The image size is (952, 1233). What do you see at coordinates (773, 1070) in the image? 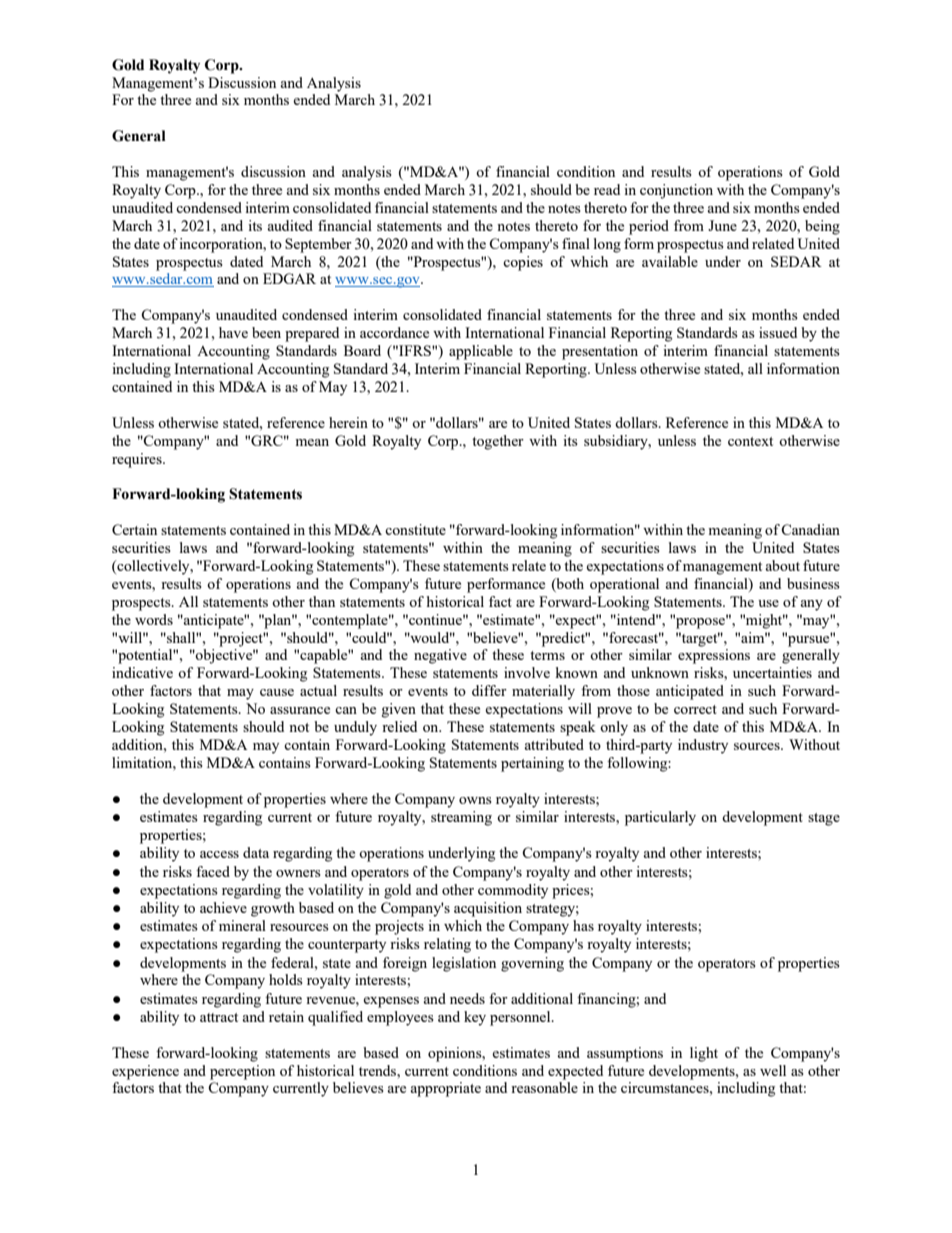
I see `well` at bounding box center [773, 1070].
